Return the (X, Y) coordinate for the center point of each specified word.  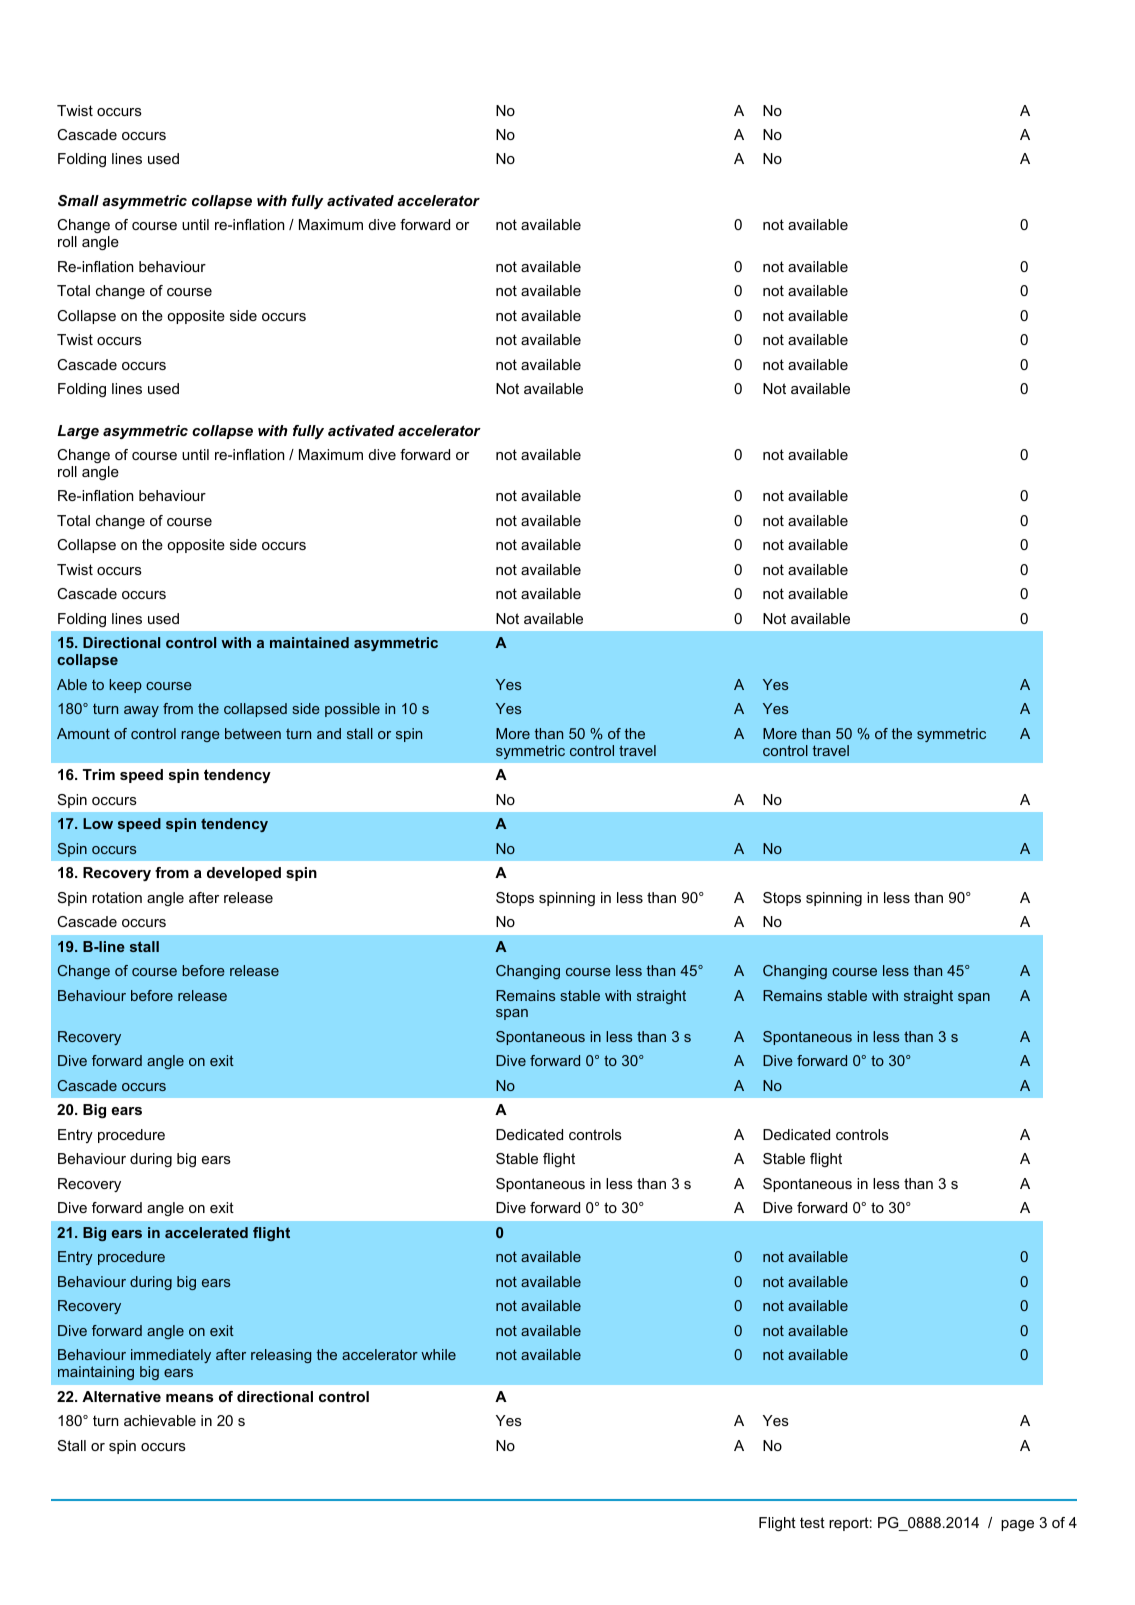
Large (78, 432)
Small (78, 200)
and (329, 733)
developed (244, 874)
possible (352, 710)
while (438, 1354)
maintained (309, 642)
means (190, 1398)
